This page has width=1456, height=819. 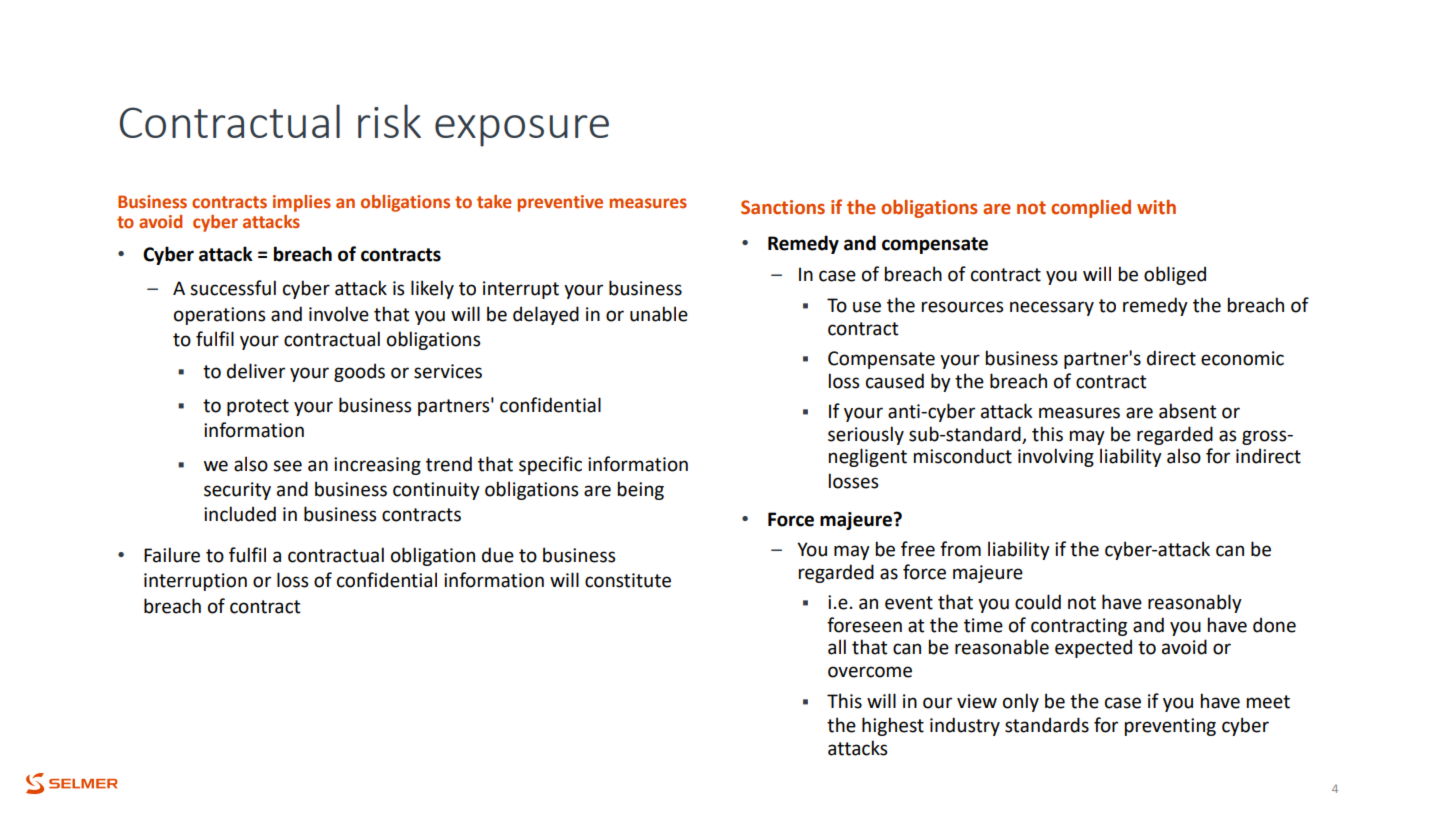 I want to click on obliged, so click(x=1175, y=275).
